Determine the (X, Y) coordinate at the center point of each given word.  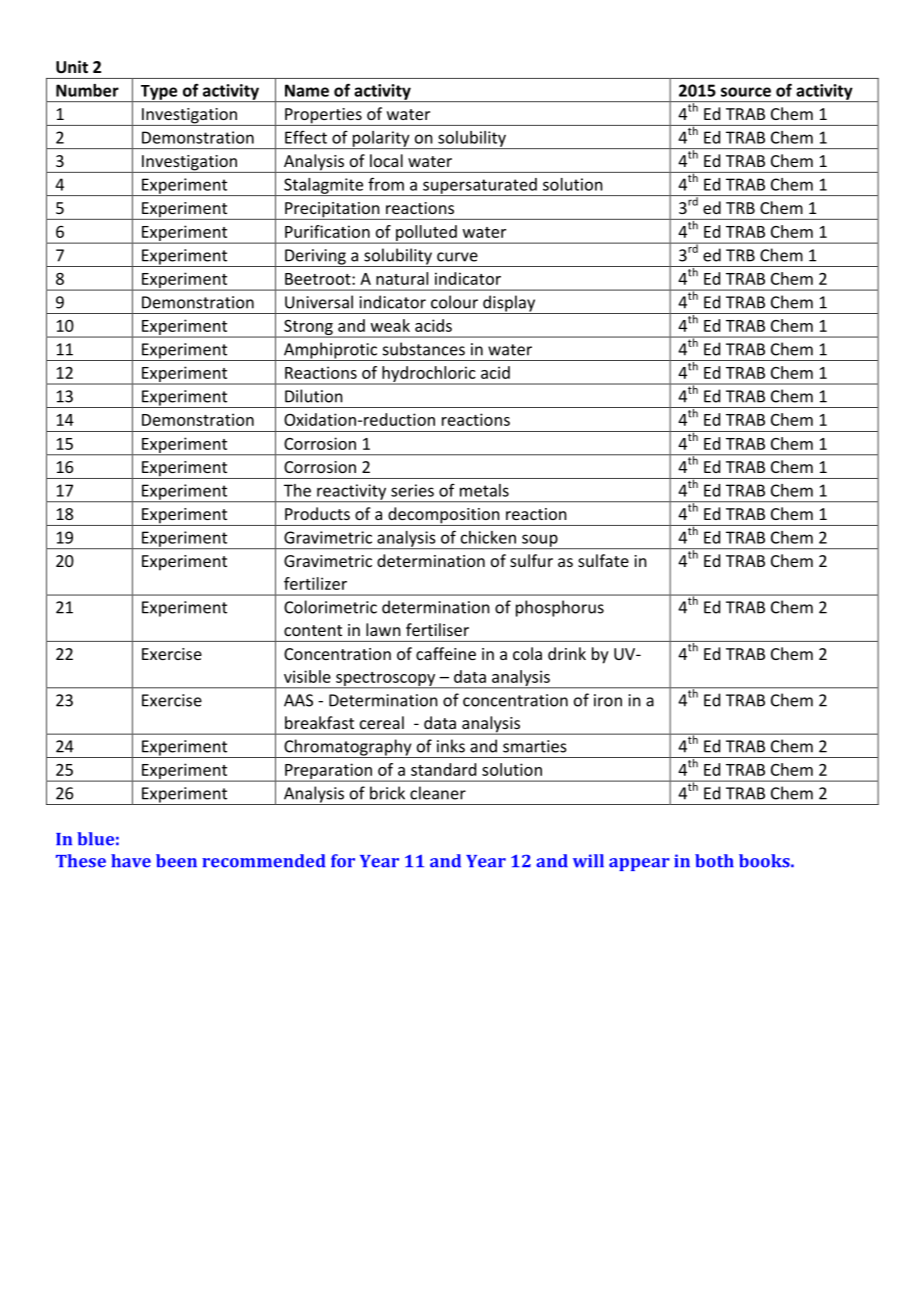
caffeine (446, 653)
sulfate (603, 560)
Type (159, 93)
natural (402, 278)
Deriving (315, 258)
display (509, 304)
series (412, 490)
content (313, 630)
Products (317, 513)
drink (567, 653)
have (131, 861)
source (746, 92)
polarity (381, 140)
